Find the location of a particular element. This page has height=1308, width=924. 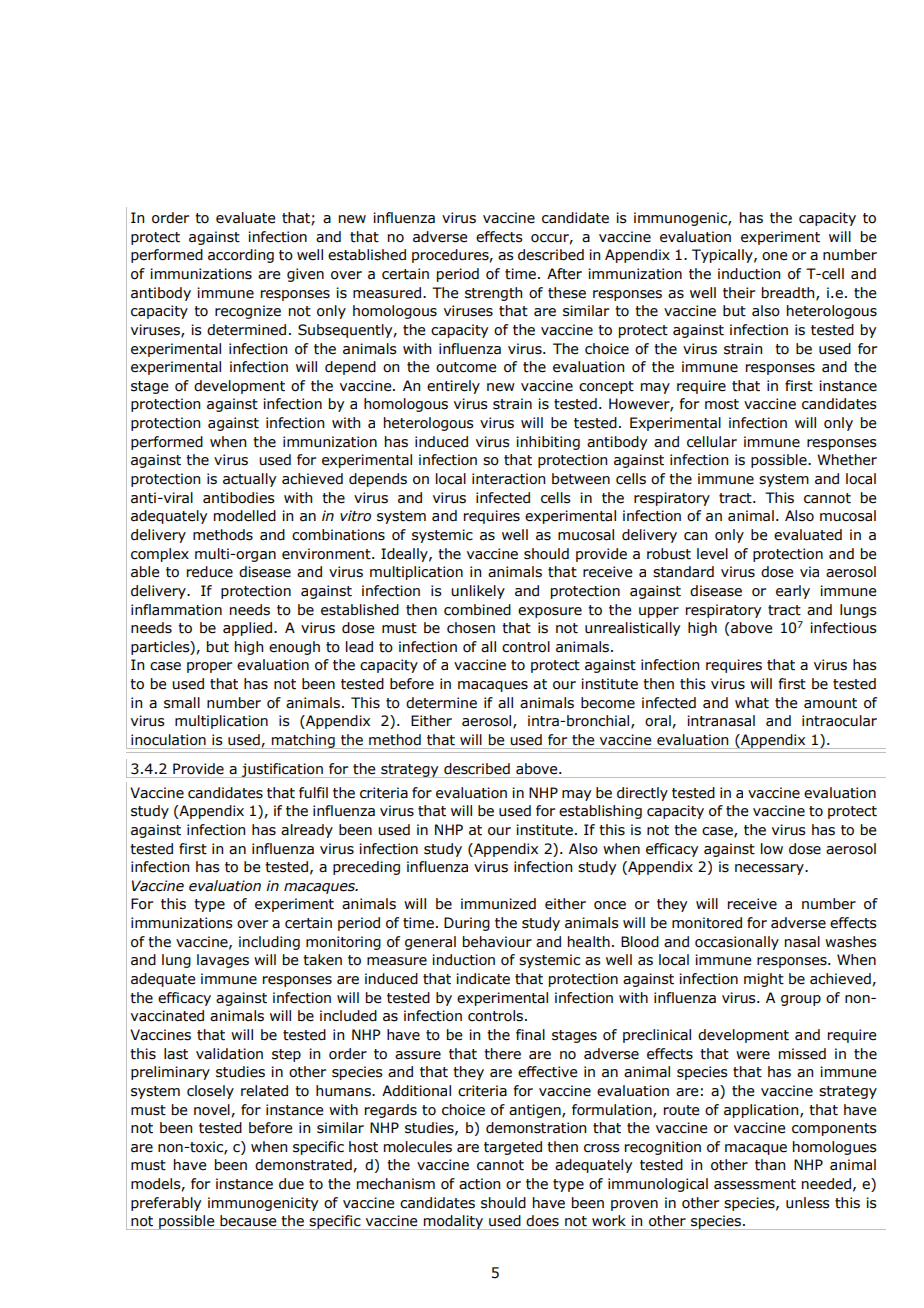

reduce is located at coordinates (210, 572).
